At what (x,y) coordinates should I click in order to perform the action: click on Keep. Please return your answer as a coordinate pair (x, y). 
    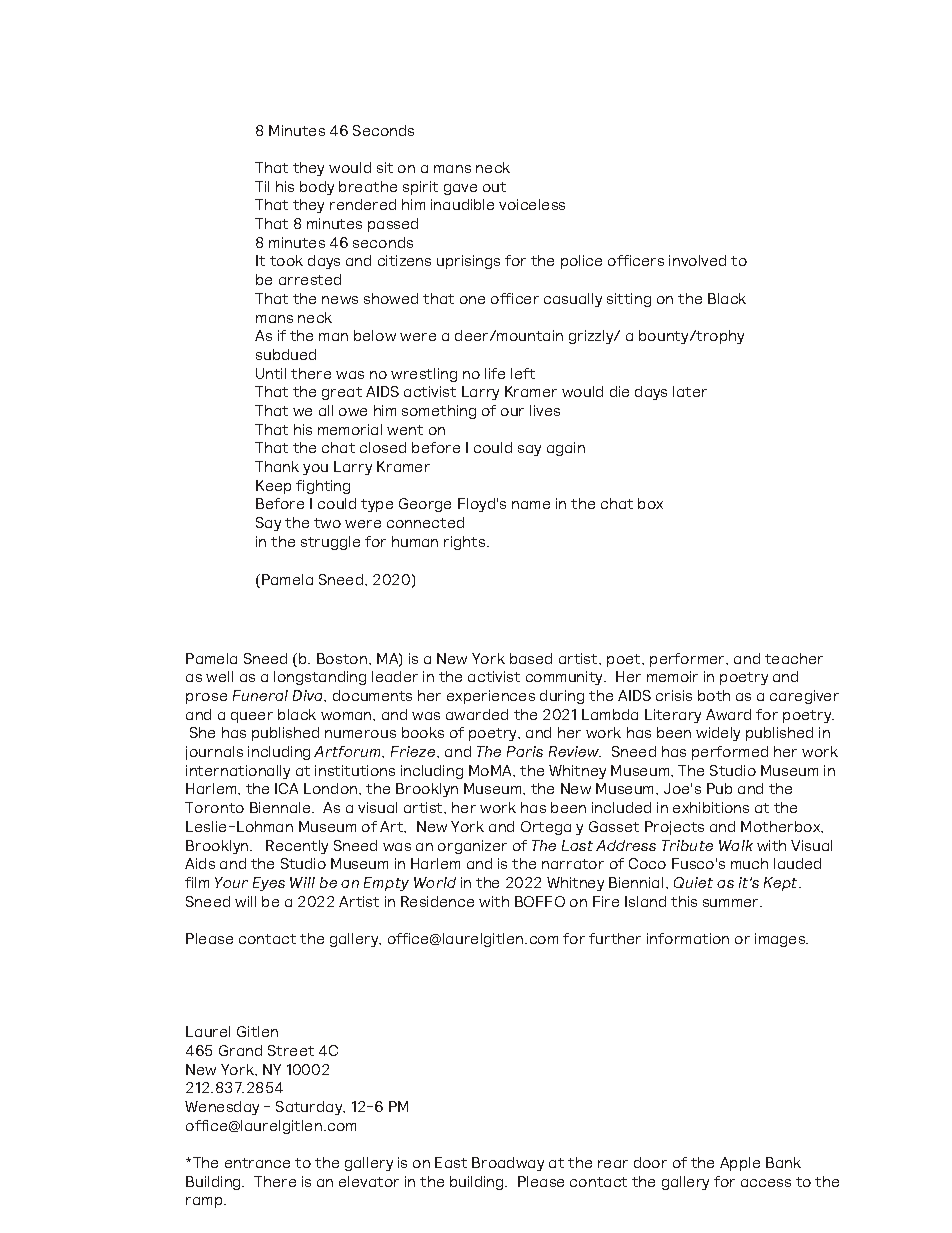
    Looking at the image, I should click on (273, 487).
